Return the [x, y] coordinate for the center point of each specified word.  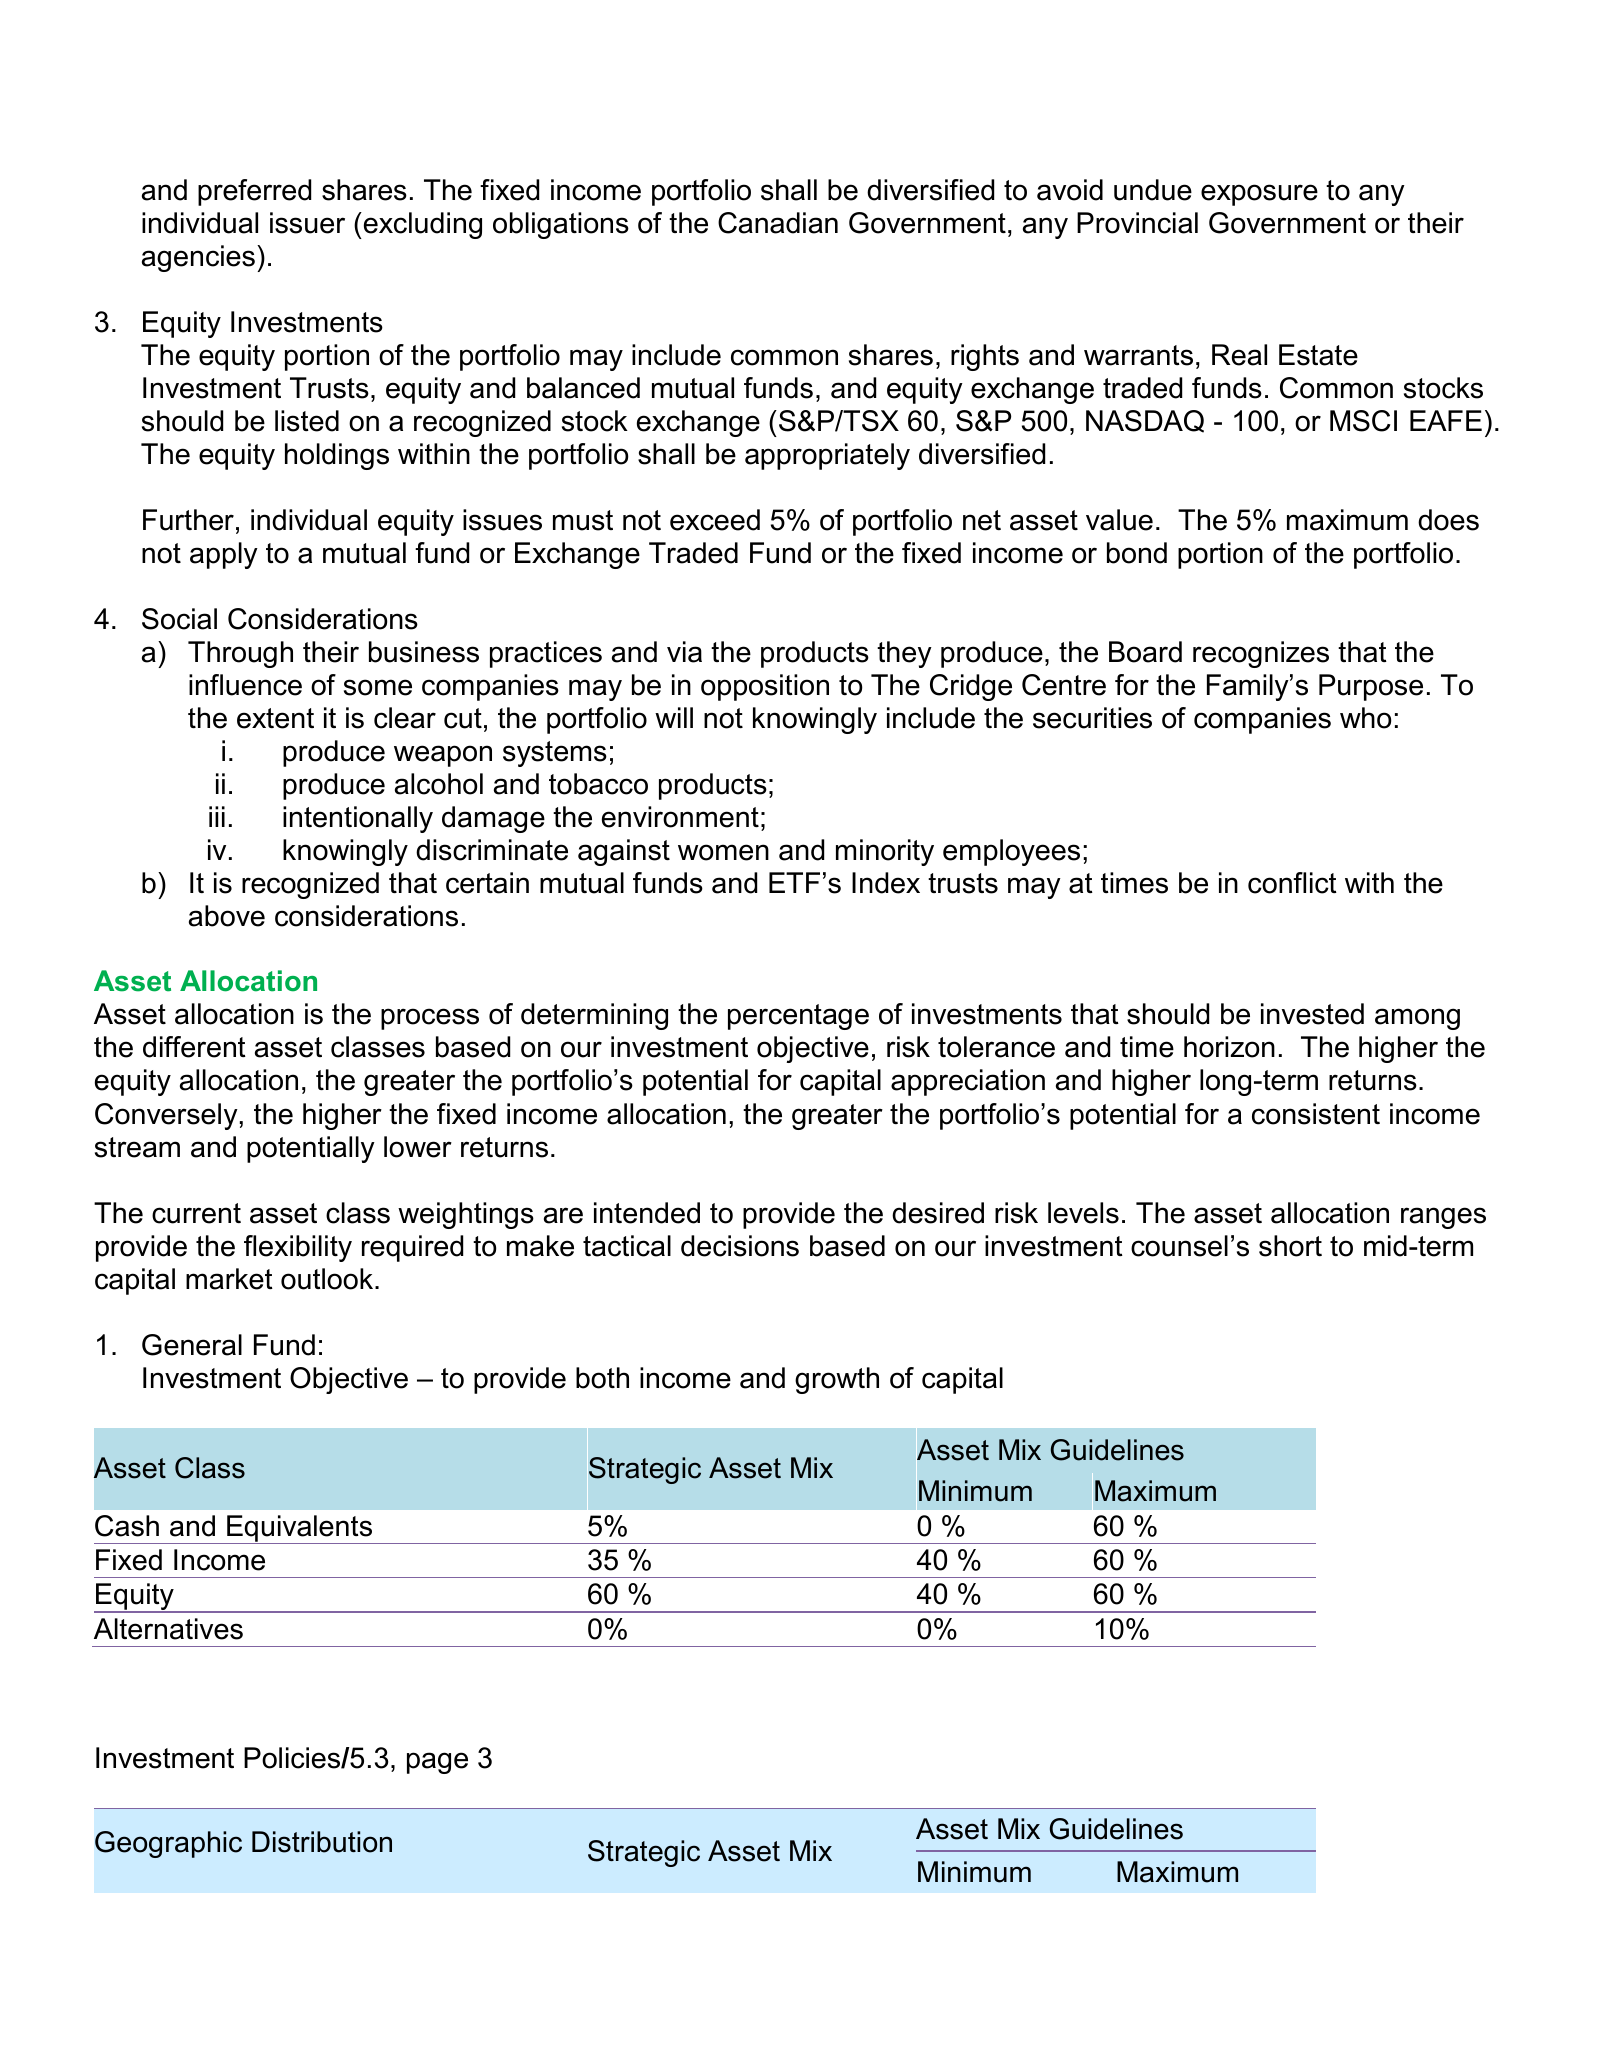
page [437, 1763]
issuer [307, 223]
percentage [798, 1017]
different [194, 1047]
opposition [765, 687]
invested [1312, 1014]
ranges [1443, 1218]
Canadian [778, 223]
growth [837, 1380]
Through [240, 654]
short [1290, 1246]
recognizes [1261, 654]
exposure [1259, 195]
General [192, 1345]
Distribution [322, 1842]
